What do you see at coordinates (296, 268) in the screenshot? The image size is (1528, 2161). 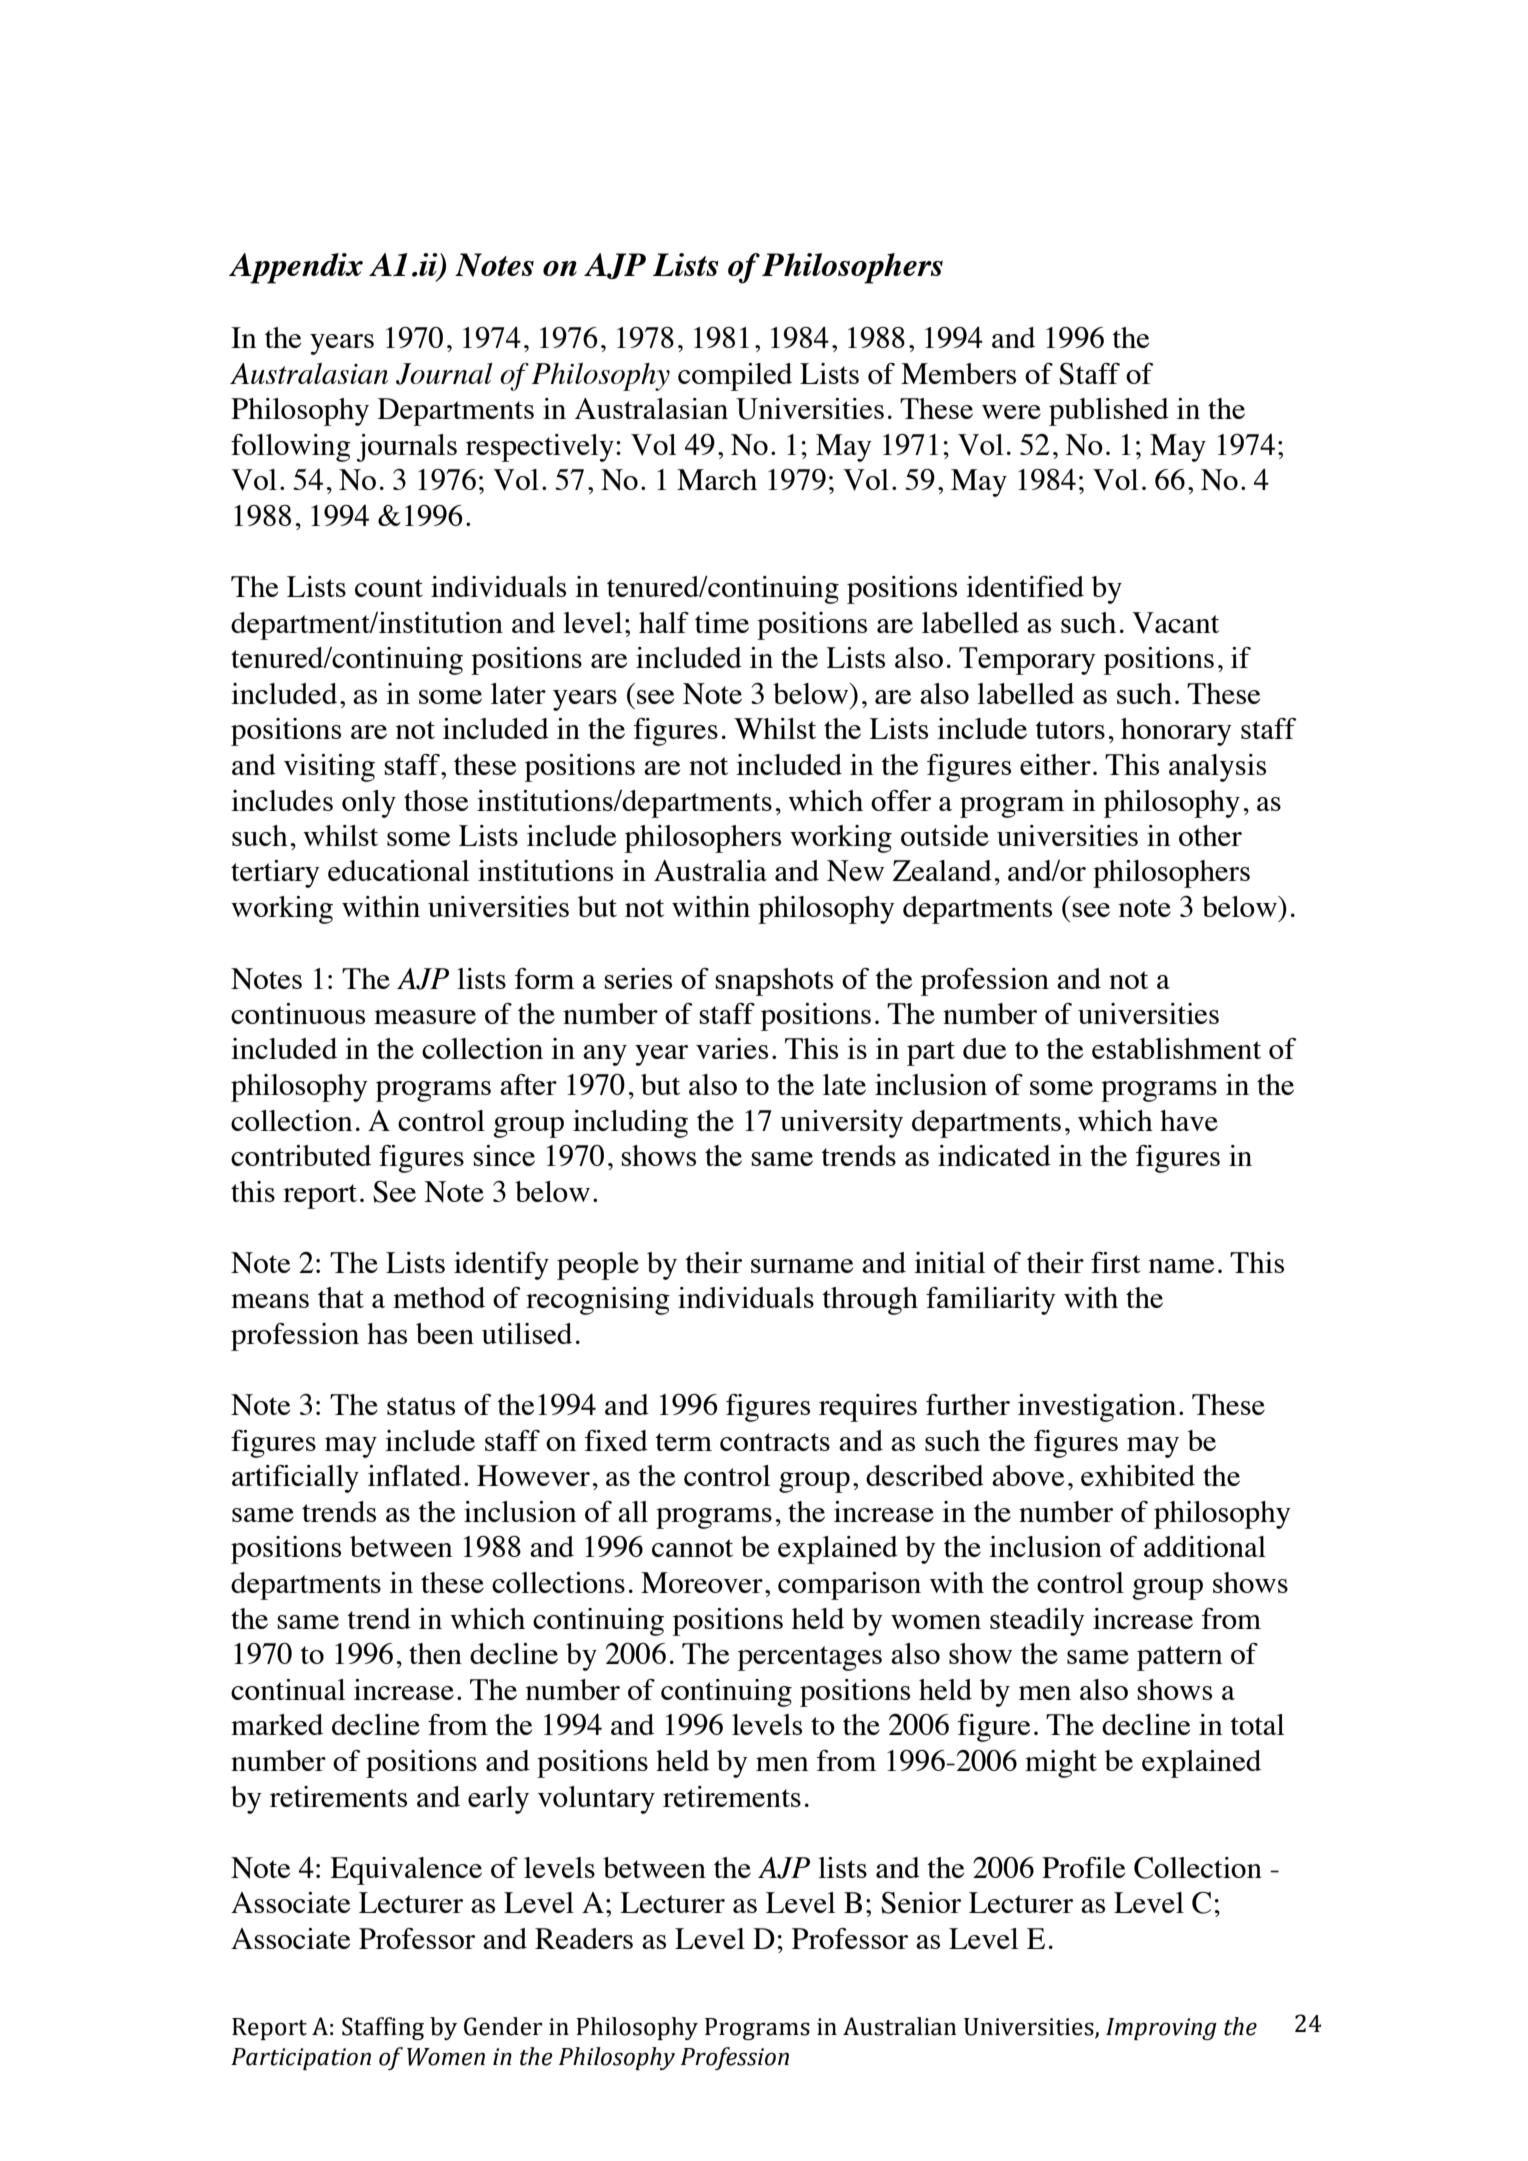 I see `Appendix` at bounding box center [296, 268].
